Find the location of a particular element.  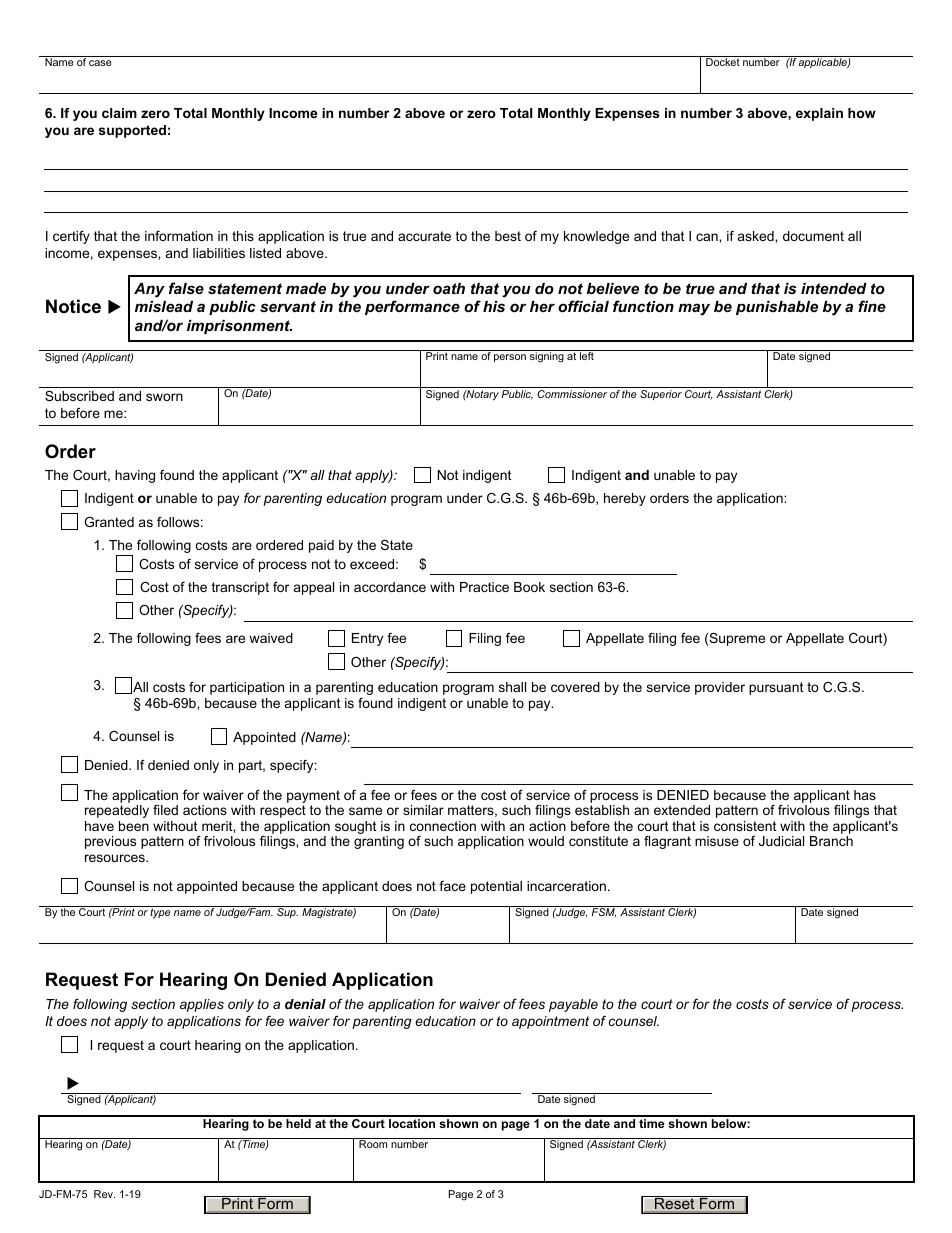

explain is located at coordinates (819, 114).
